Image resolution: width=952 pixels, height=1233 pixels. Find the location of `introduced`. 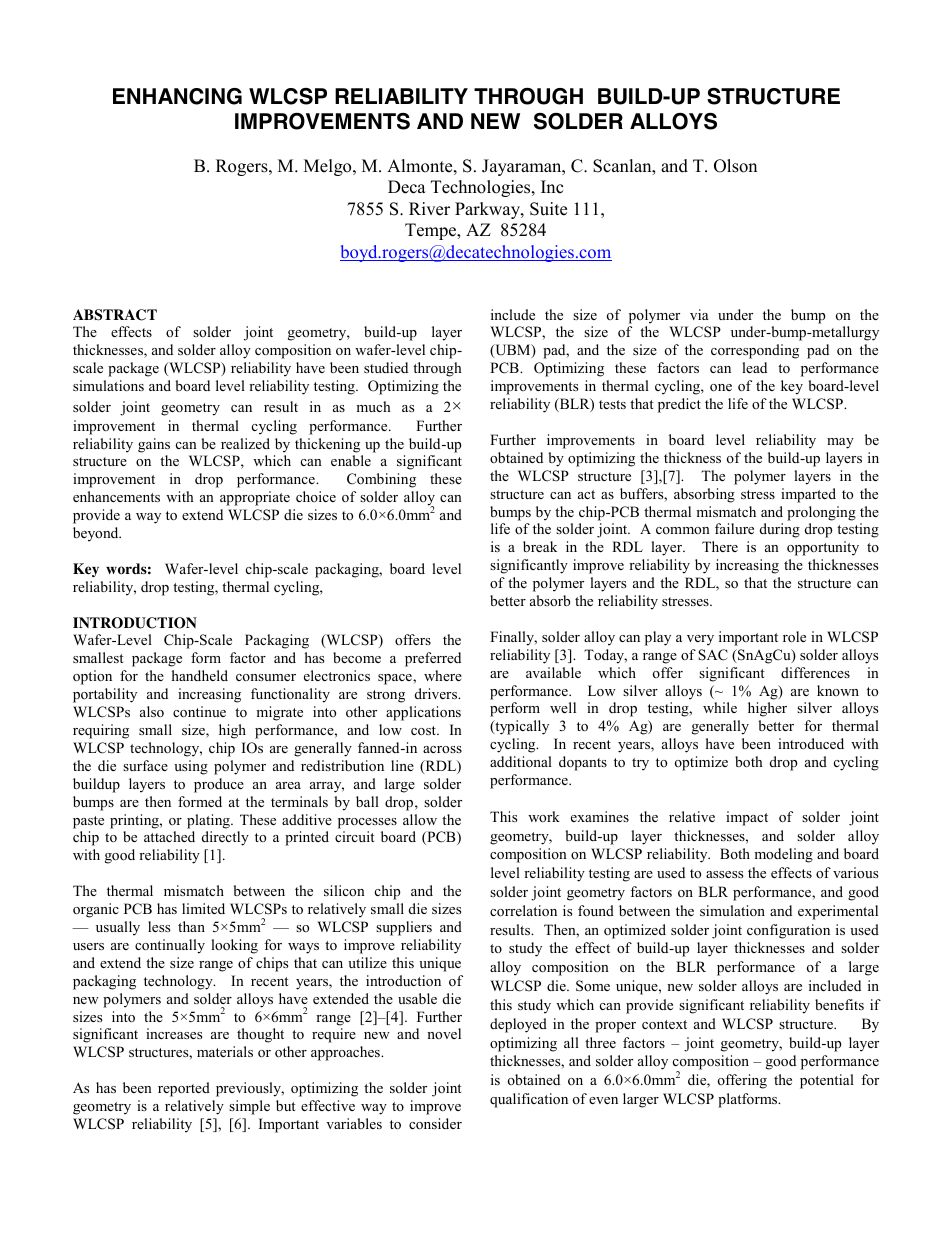

introduced is located at coordinates (811, 743).
